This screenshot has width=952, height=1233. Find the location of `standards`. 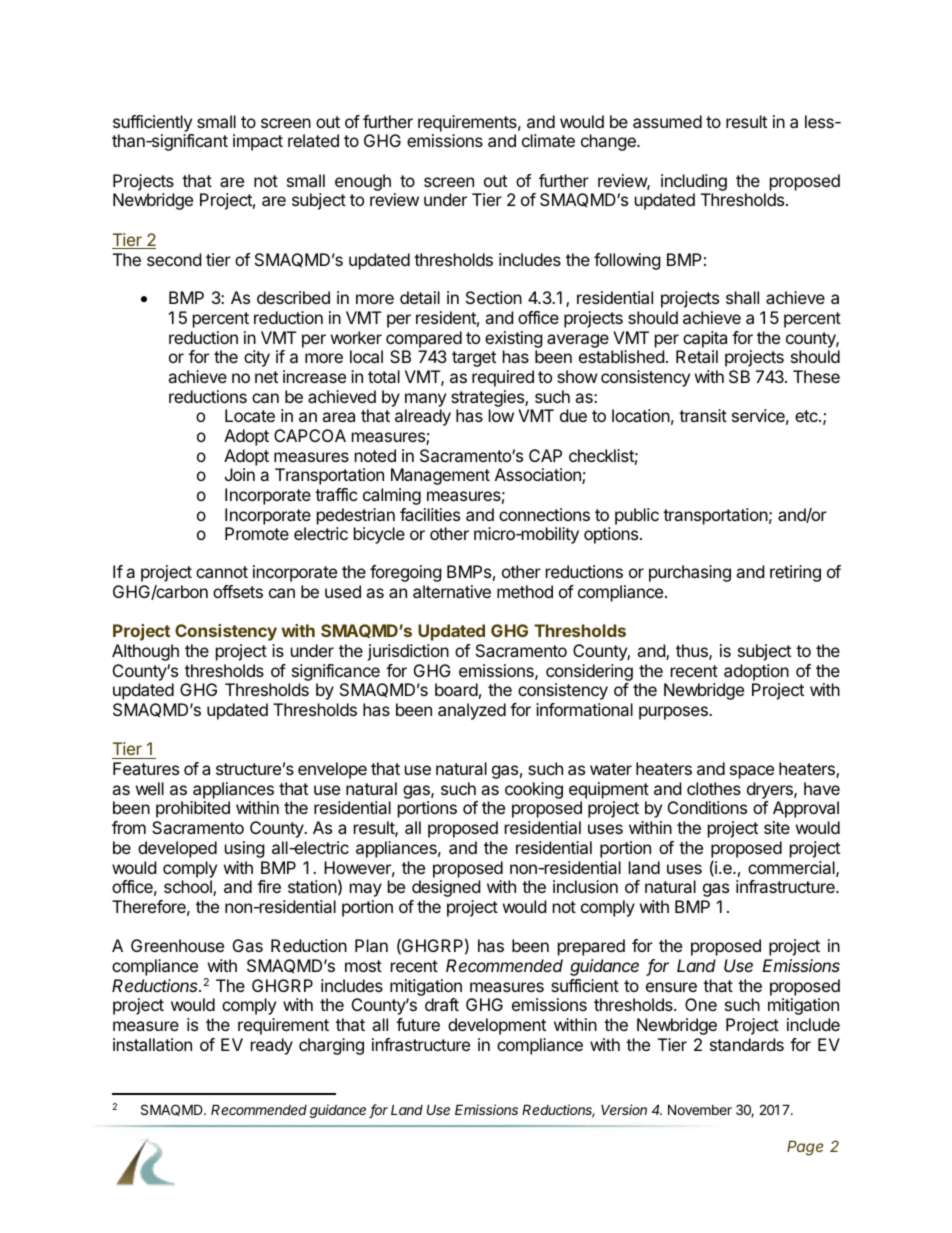

standards is located at coordinates (747, 1044).
